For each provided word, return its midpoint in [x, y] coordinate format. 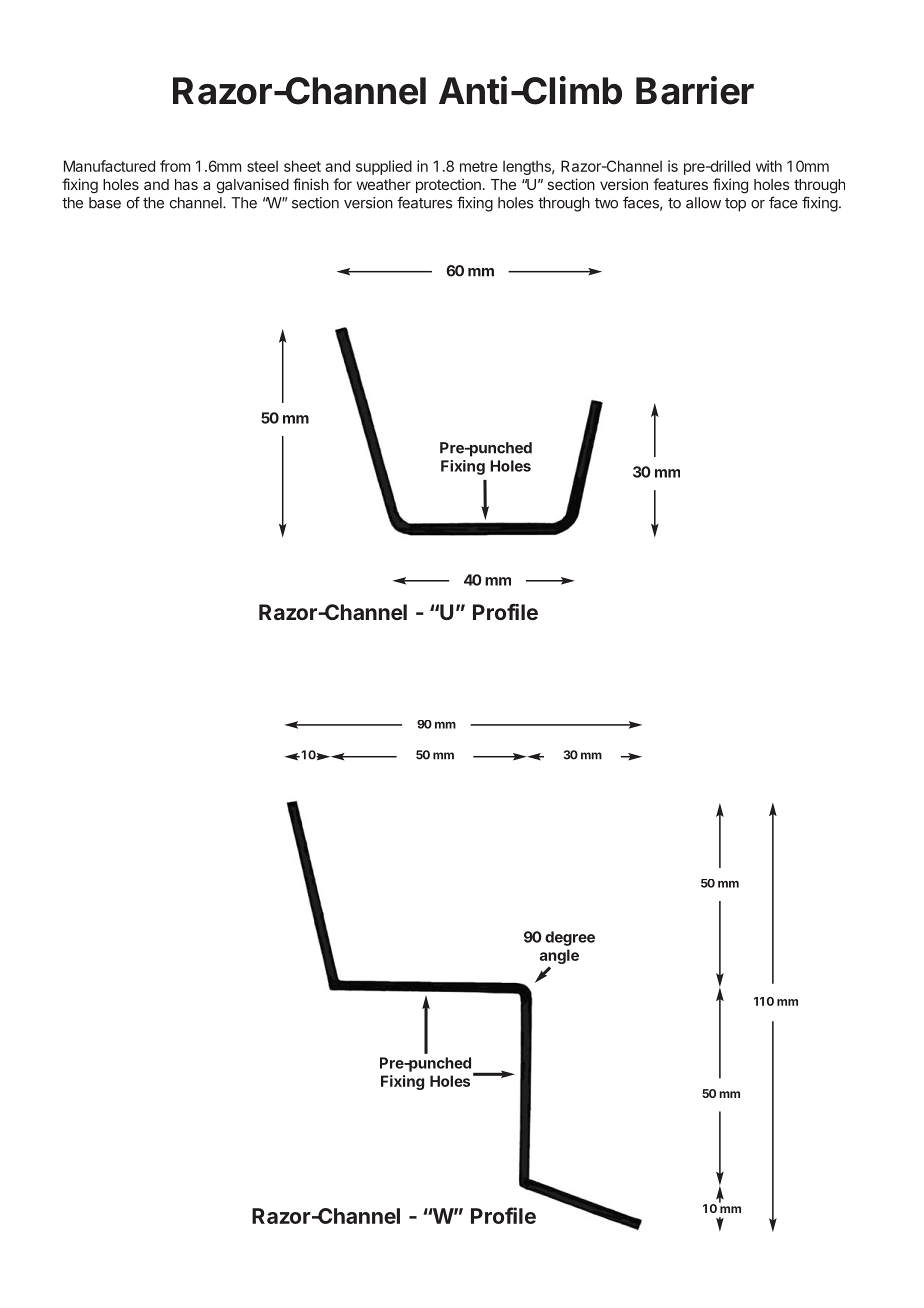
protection [448, 185]
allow [703, 203]
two [606, 203]
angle [559, 956]
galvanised [253, 186]
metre [479, 166]
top [735, 205]
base [105, 203]
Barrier [695, 90]
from [175, 166]
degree [570, 938]
